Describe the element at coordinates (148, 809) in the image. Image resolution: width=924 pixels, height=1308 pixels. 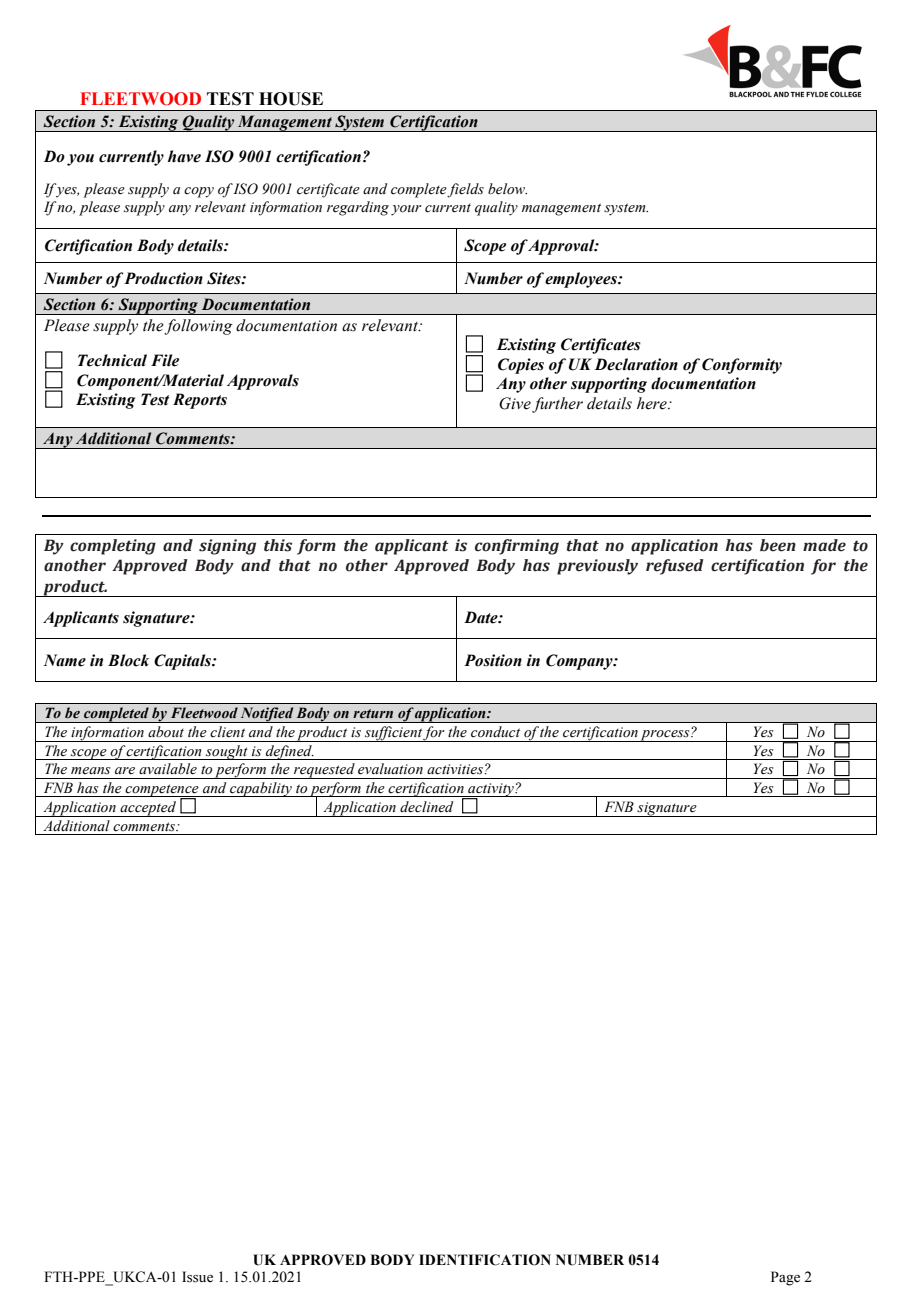
I see `accepted` at that location.
